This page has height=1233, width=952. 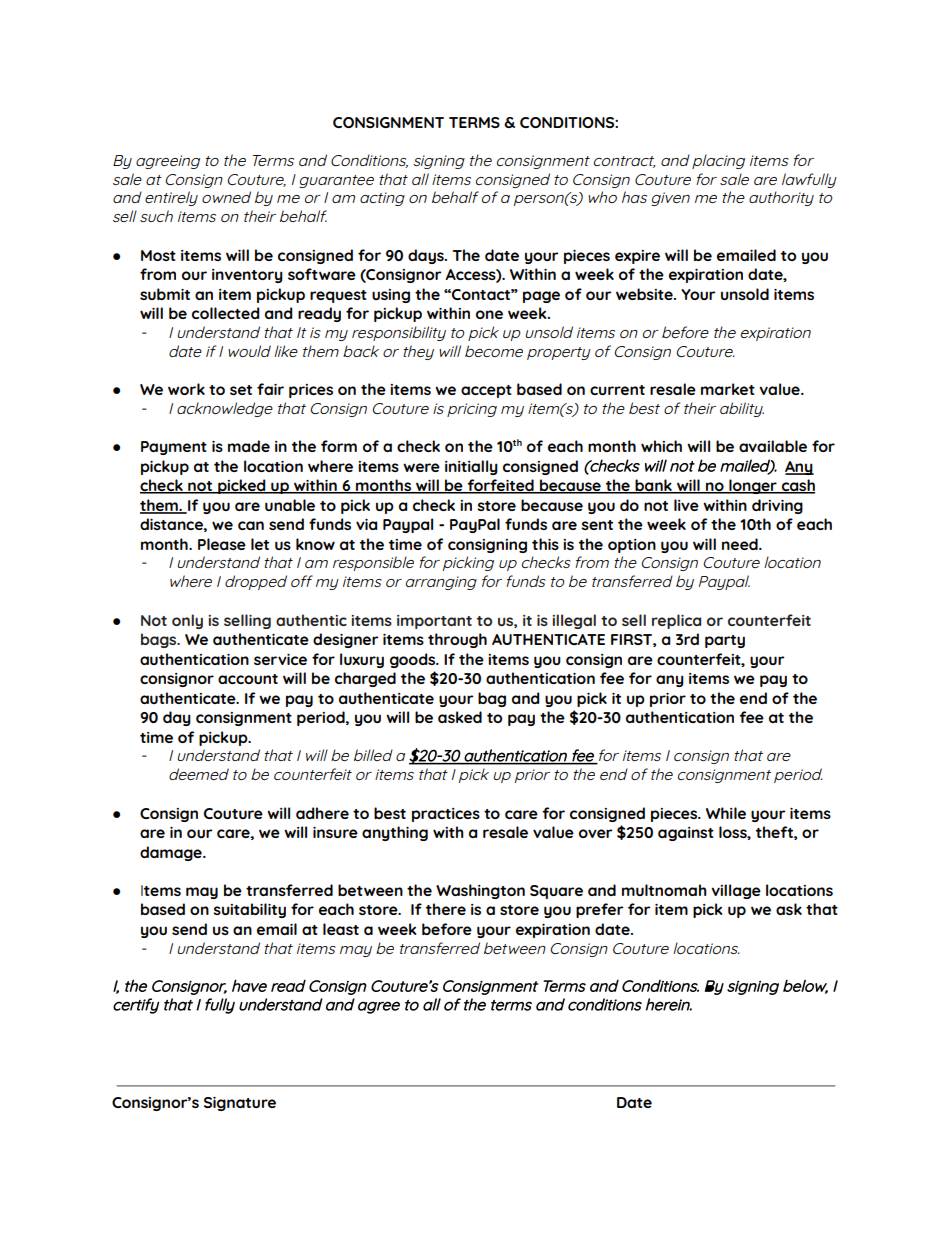 What do you see at coordinates (460, 717) in the page?
I see `asked` at bounding box center [460, 717].
